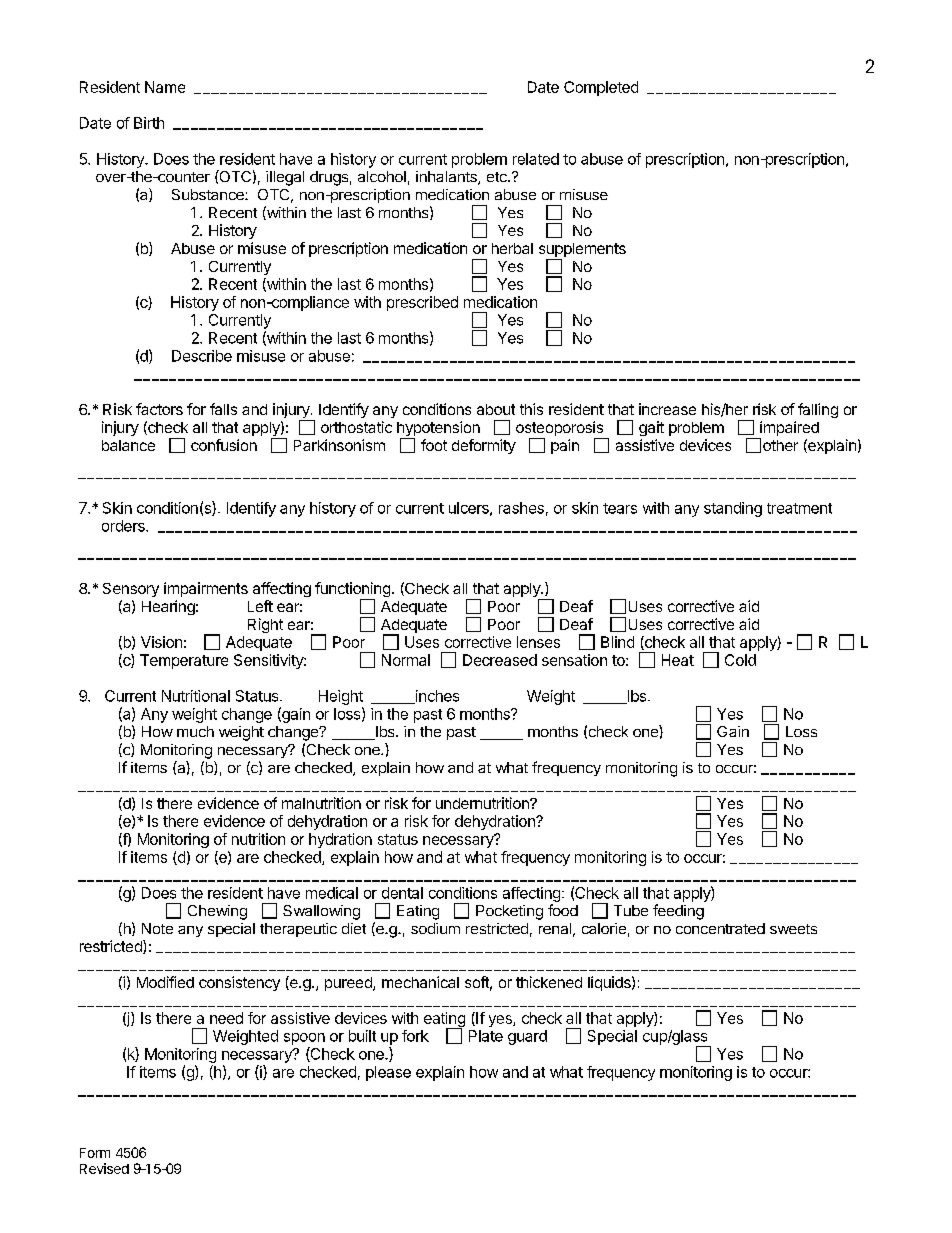 This document has width=952, height=1233. Describe the element at coordinates (447, 178) in the document. I see `inhalants` at that location.
